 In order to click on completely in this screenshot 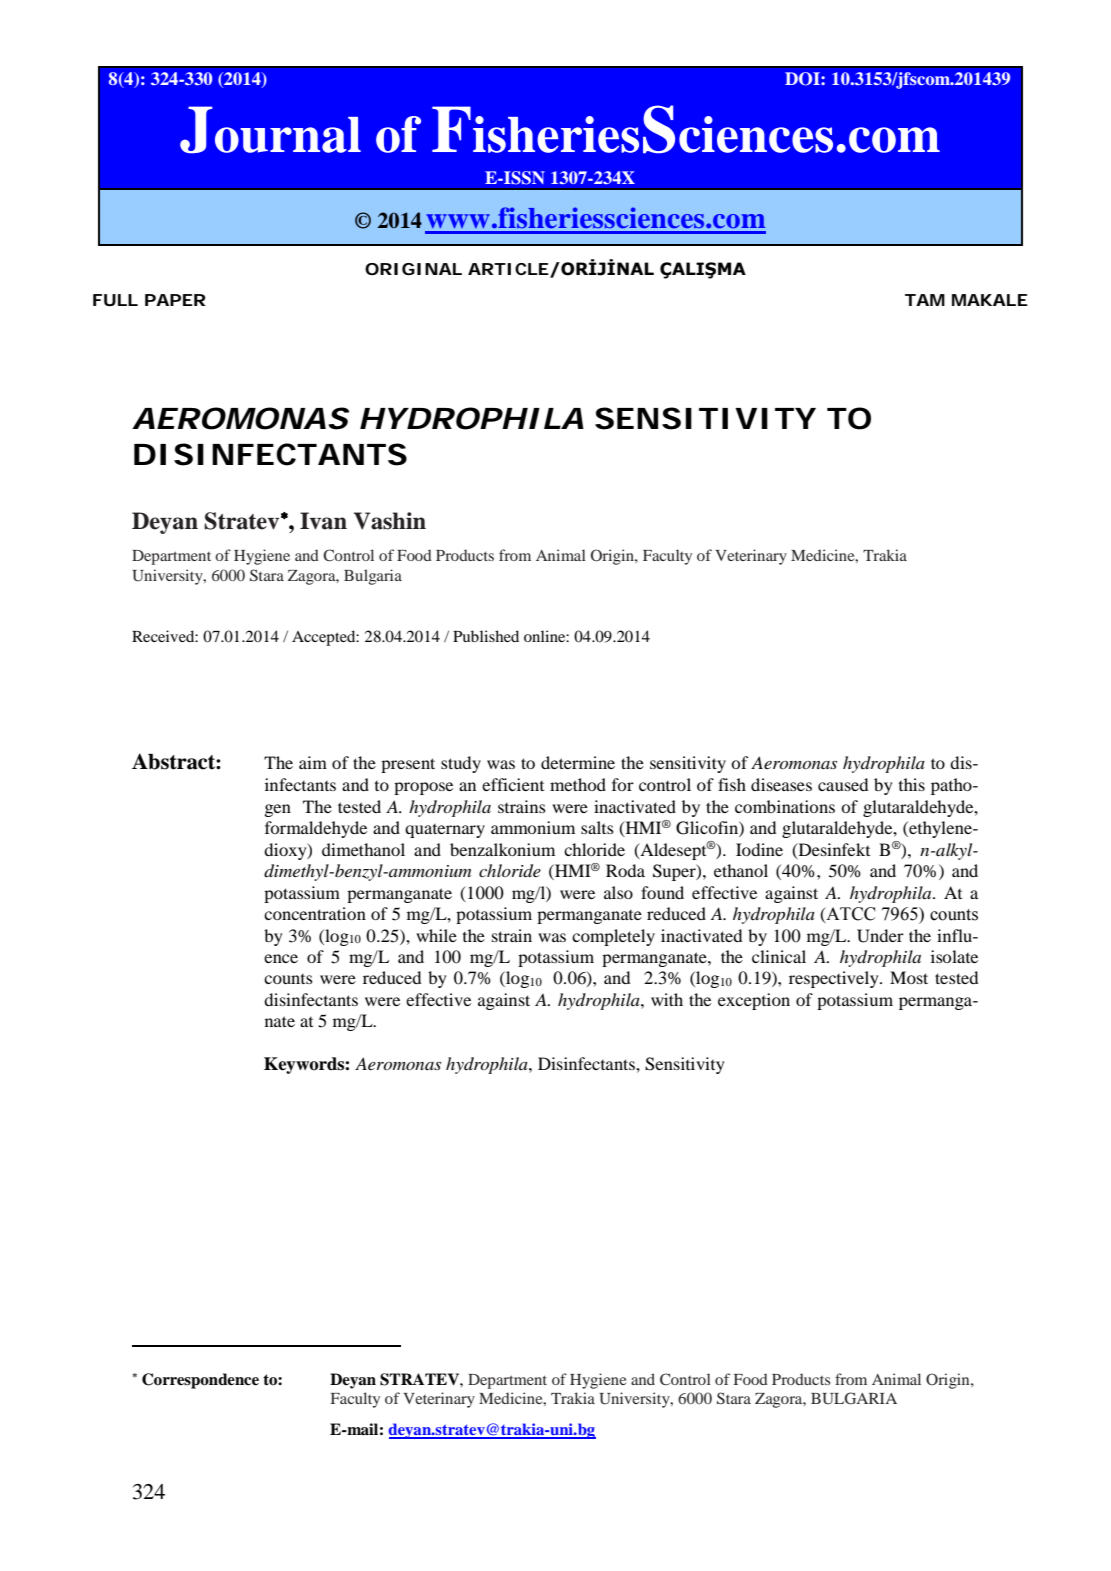, I will do `click(613, 937)`.
